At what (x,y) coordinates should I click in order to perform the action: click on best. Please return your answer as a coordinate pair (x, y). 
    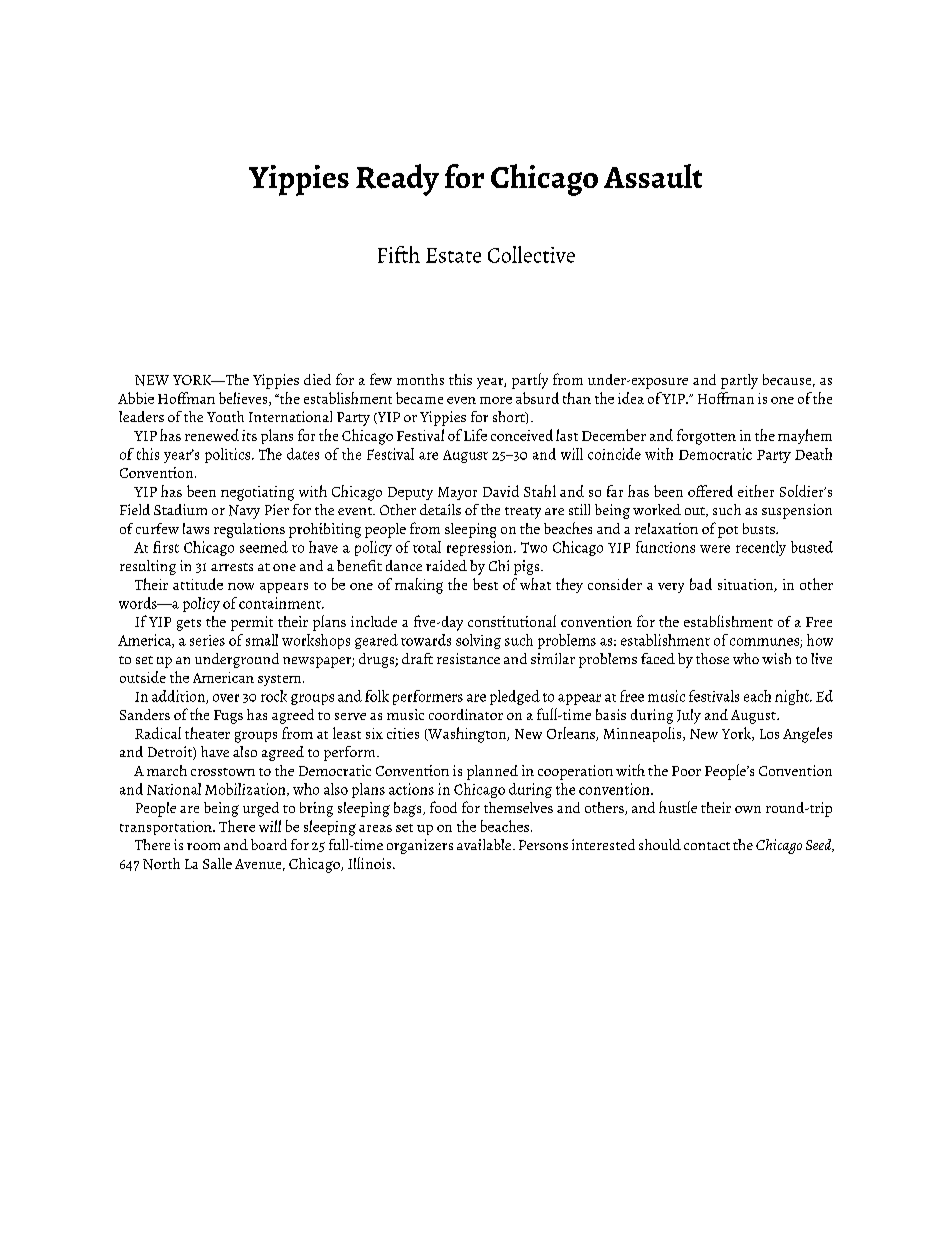
    Looking at the image, I should click on (485, 584).
